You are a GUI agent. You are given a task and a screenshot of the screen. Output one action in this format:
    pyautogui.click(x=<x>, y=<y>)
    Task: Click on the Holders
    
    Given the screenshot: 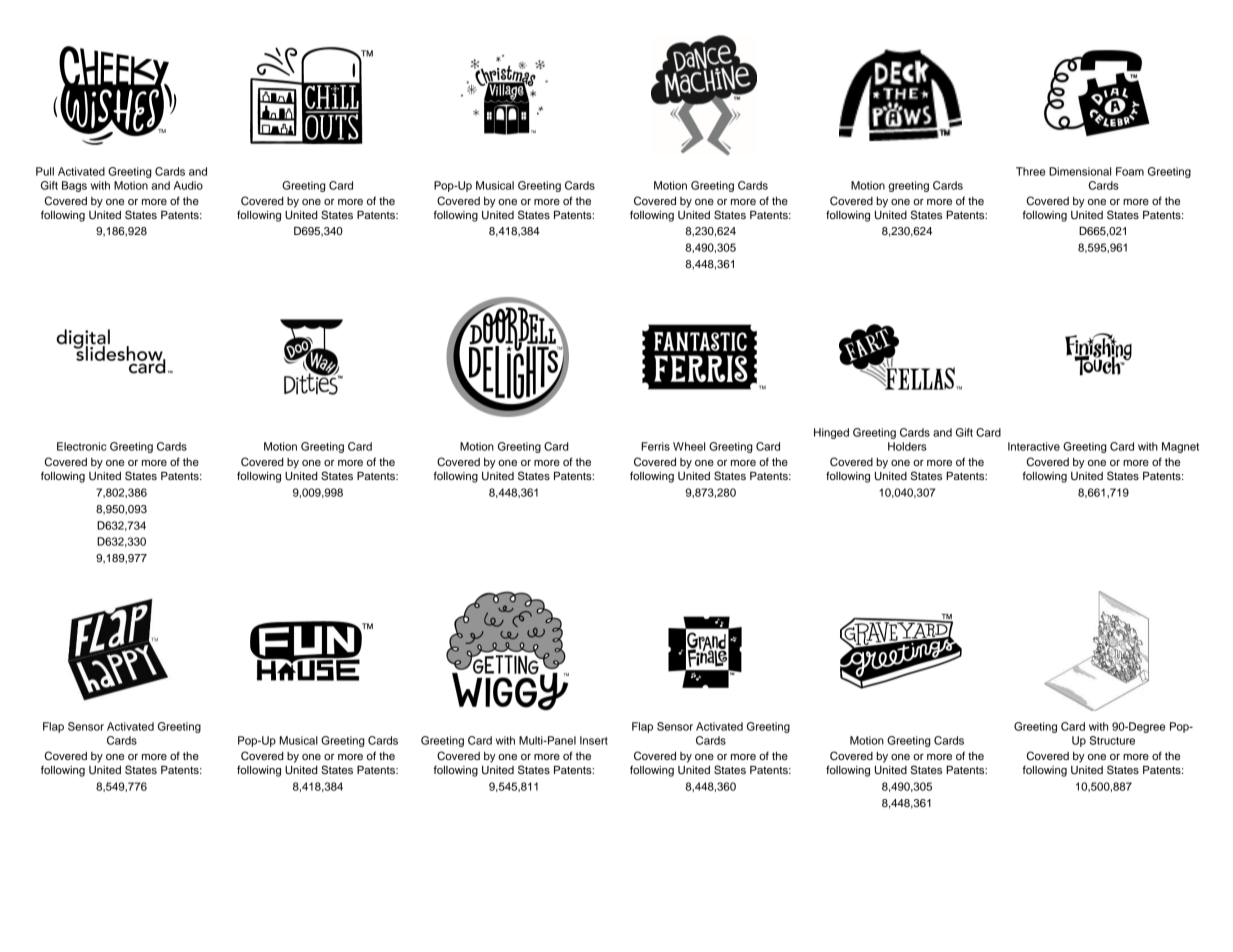 What is the action you would take?
    pyautogui.click(x=907, y=446)
